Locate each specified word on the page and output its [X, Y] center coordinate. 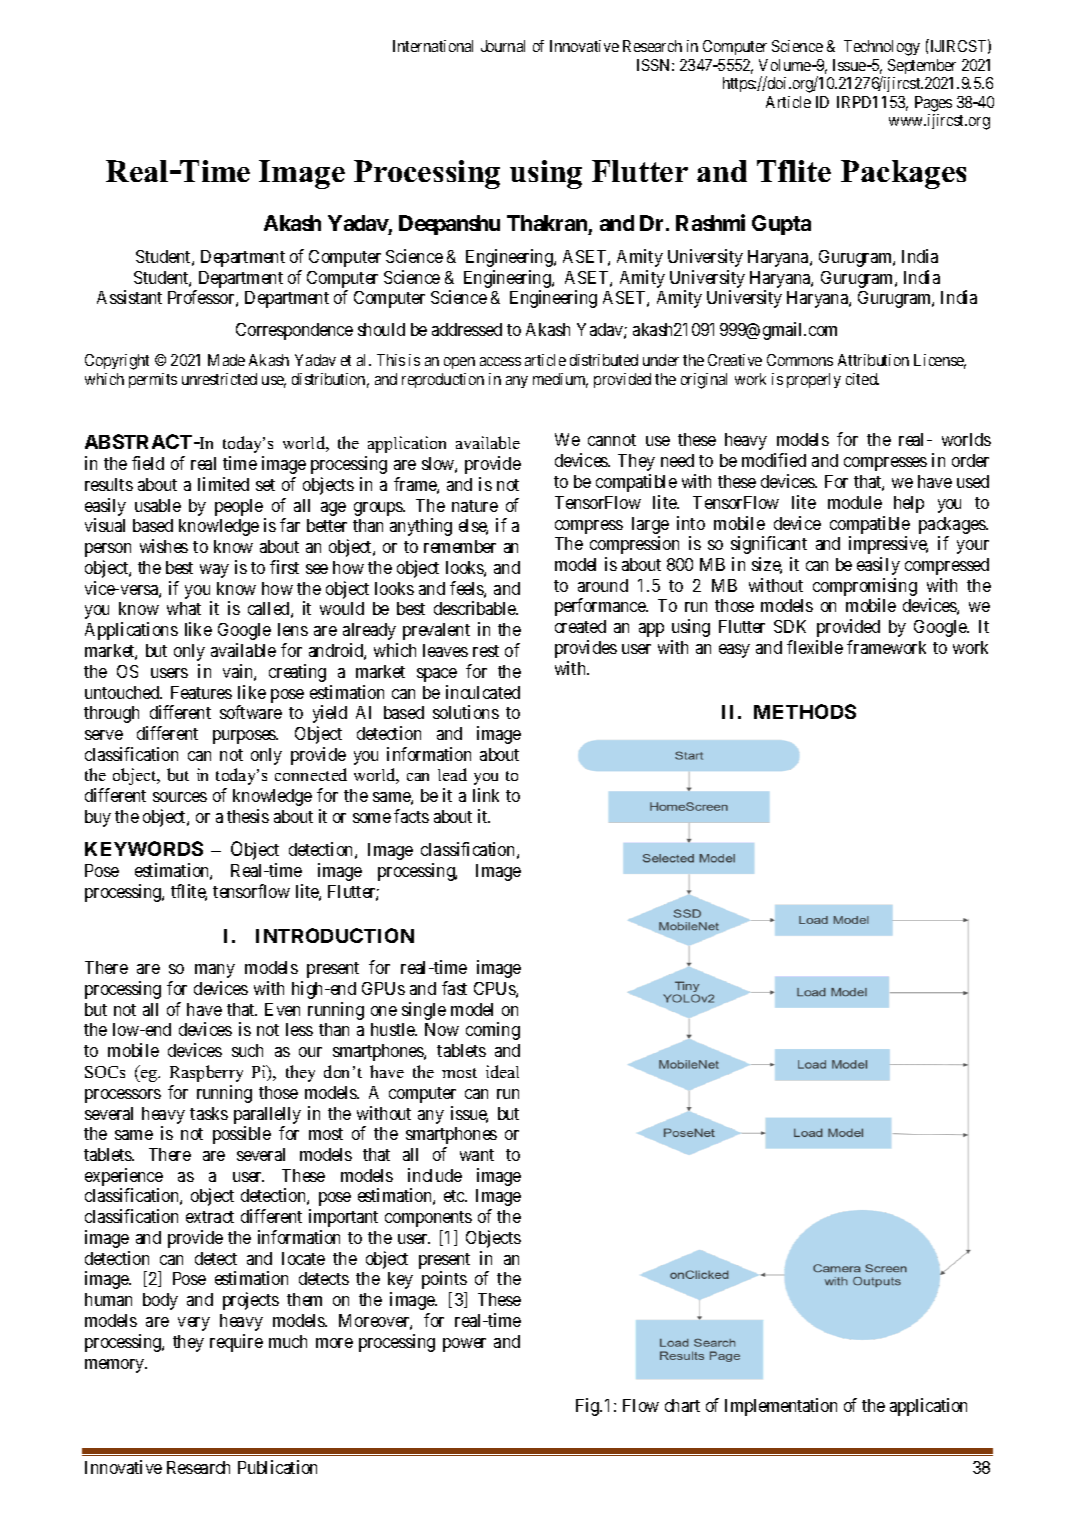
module [855, 502]
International [433, 46]
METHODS [805, 711]
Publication [277, 1467]
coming [493, 1031]
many [215, 971]
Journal [503, 46]
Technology [882, 48]
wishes [164, 546]
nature [475, 506]
